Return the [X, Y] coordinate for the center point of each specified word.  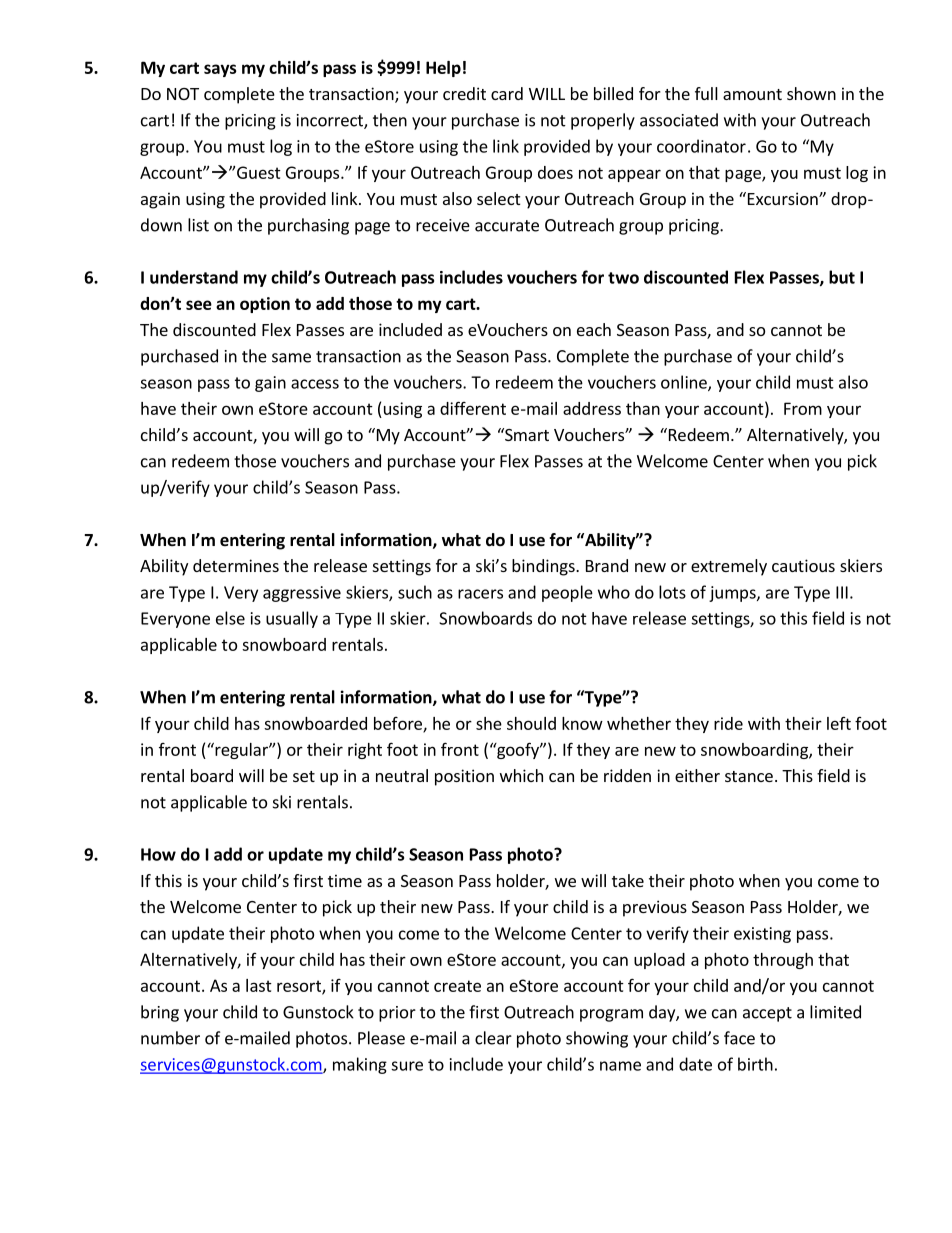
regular [241, 750]
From [803, 408]
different [473, 408]
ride [728, 723]
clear [493, 1038]
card [507, 93]
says [220, 70]
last [259, 985]
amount [752, 94]
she [489, 723]
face [739, 1038]
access [315, 384]
